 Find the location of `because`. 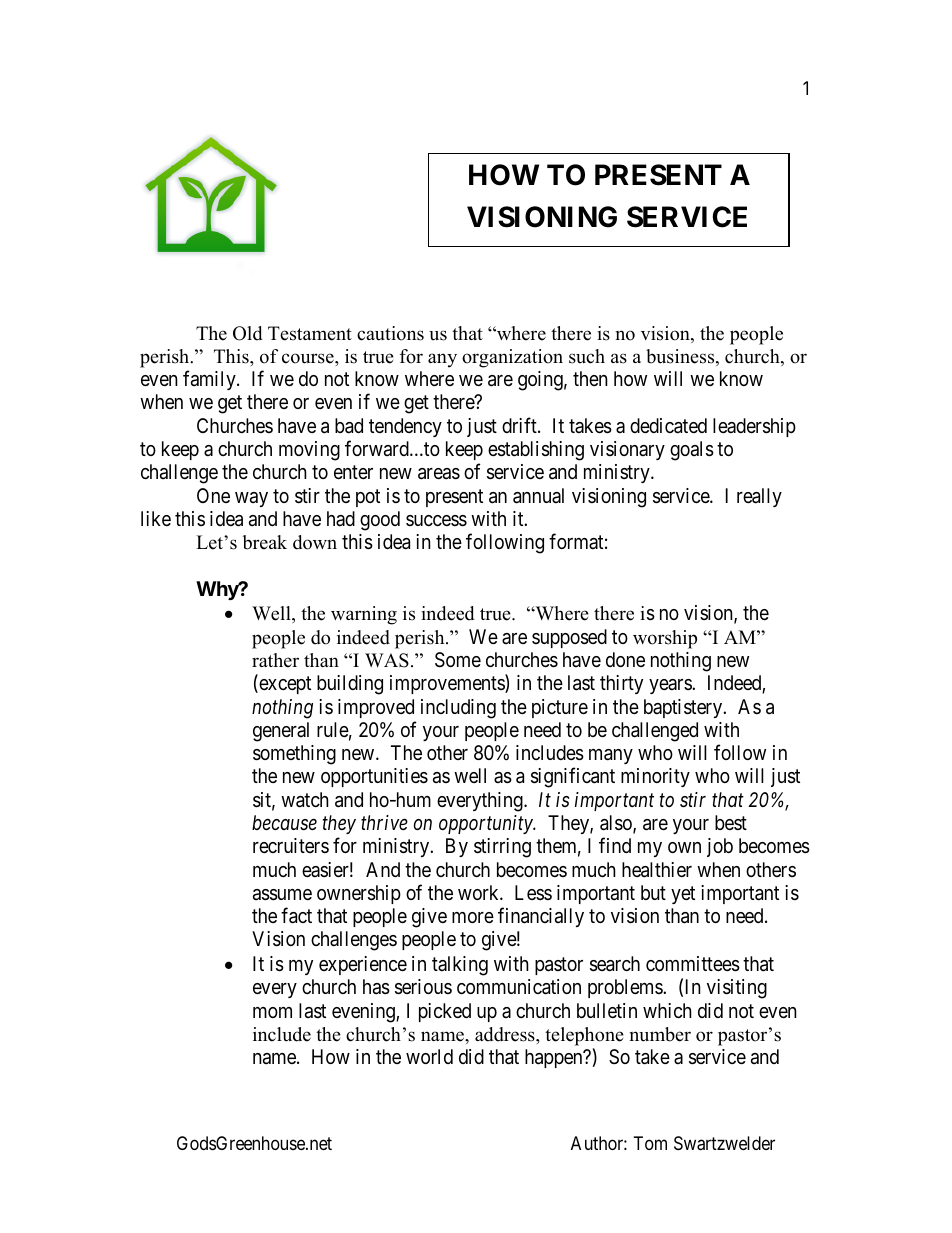

because is located at coordinates (284, 823).
